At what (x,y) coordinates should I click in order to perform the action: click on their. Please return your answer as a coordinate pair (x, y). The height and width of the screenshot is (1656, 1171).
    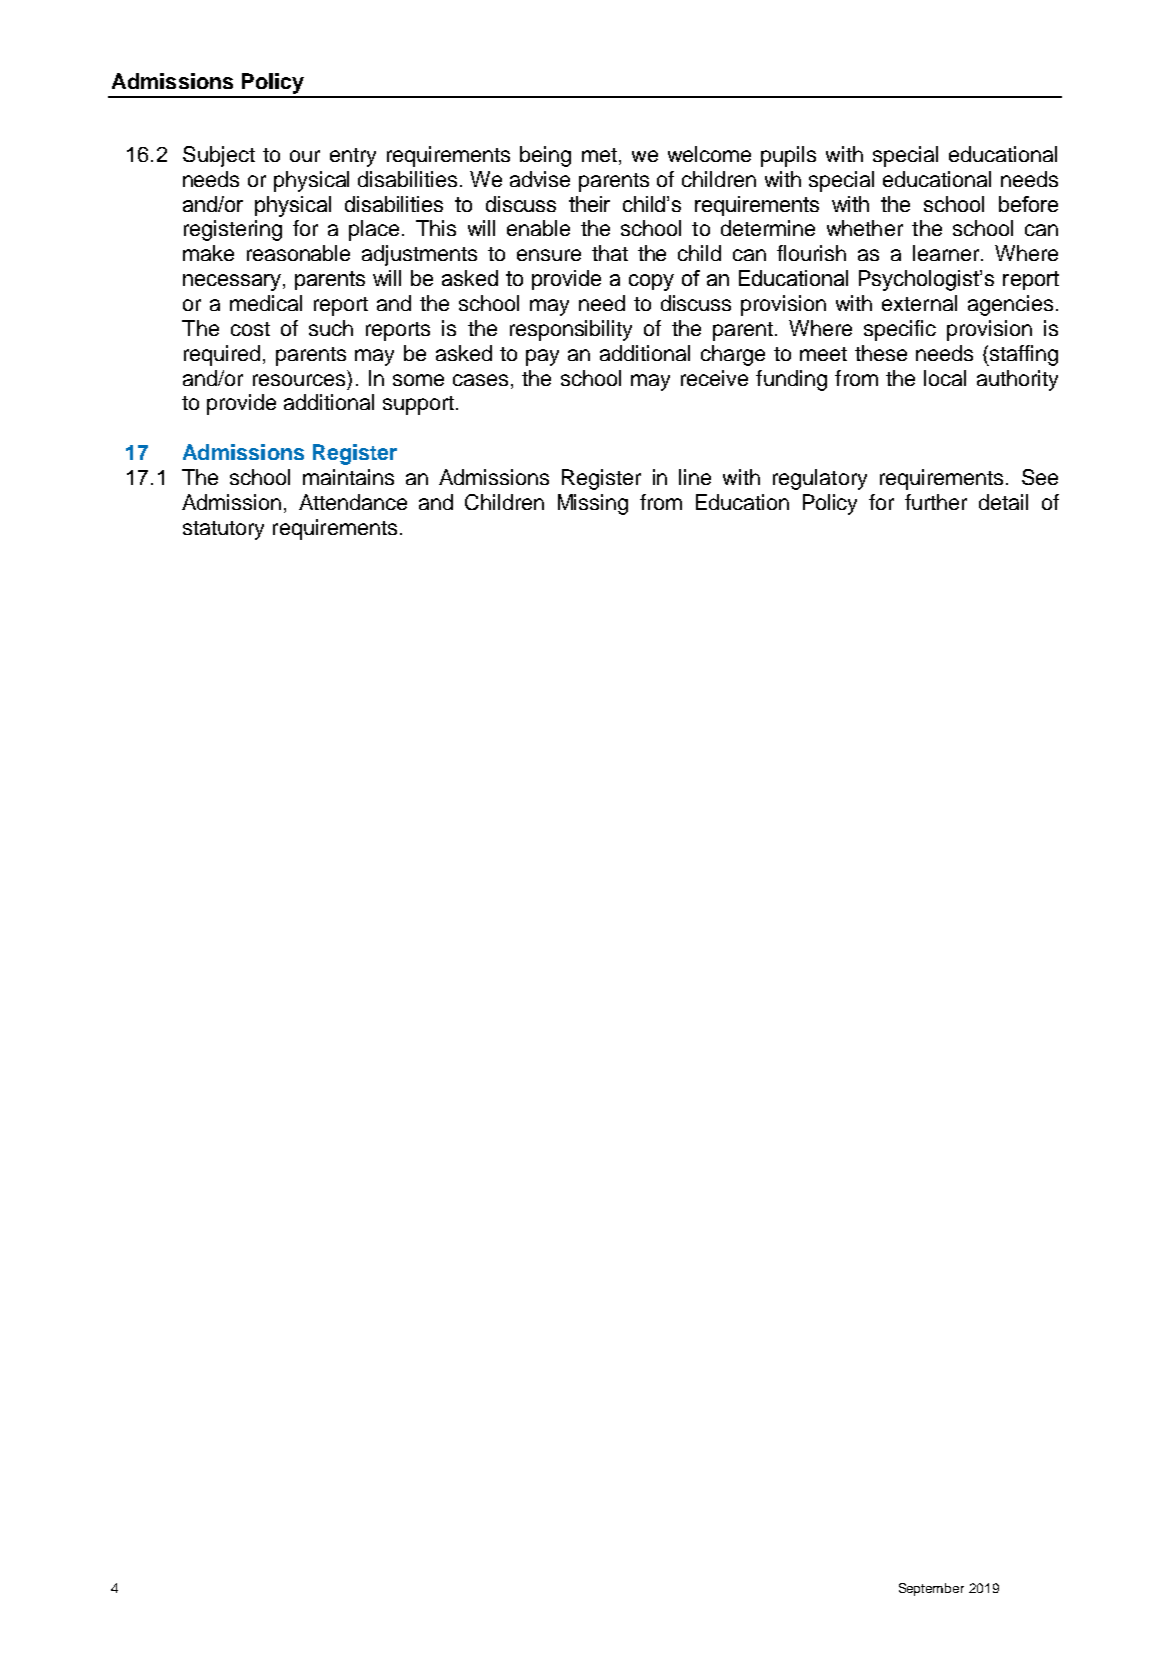
    Looking at the image, I should click on (589, 204).
